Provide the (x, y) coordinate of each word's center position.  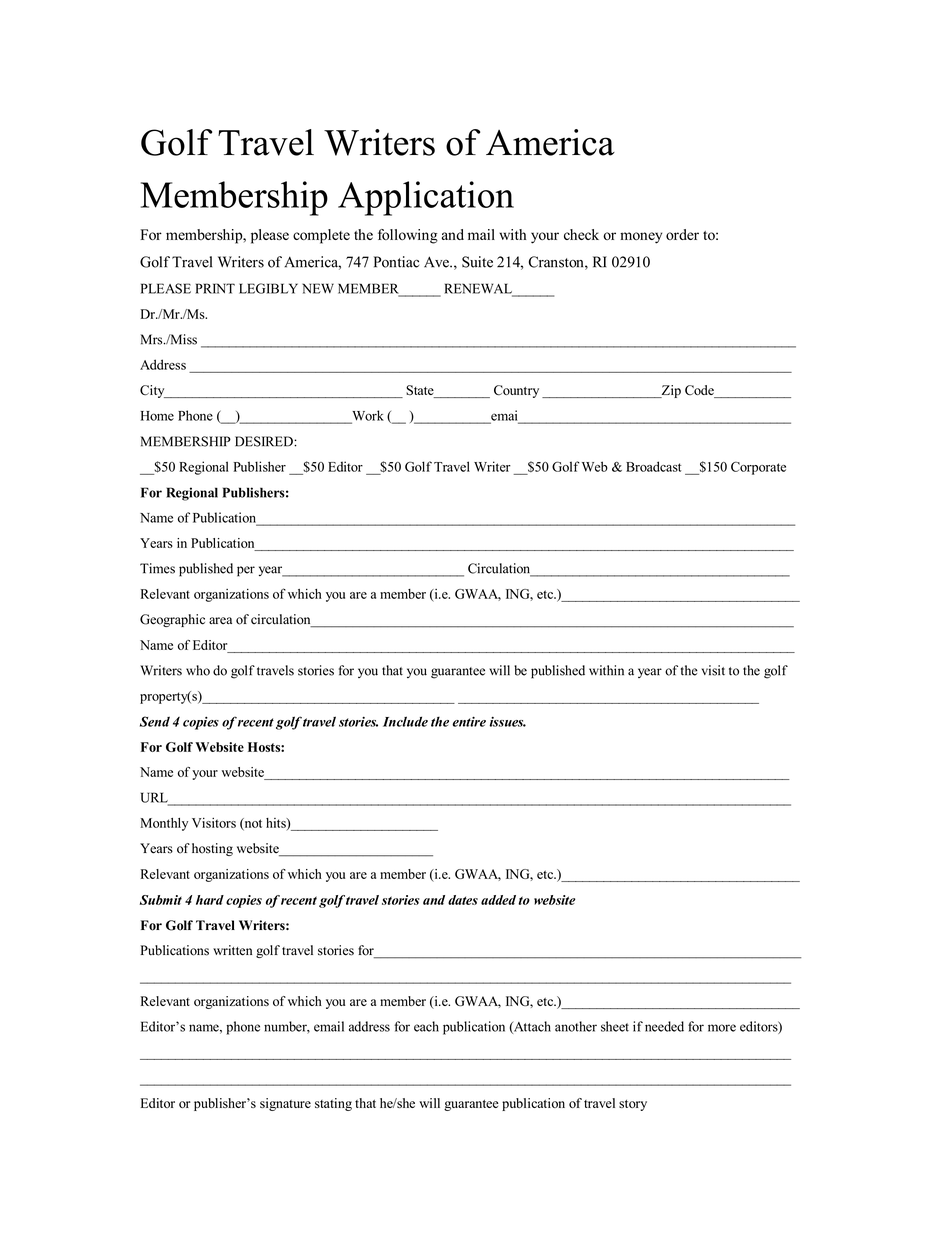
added (498, 900)
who (198, 670)
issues (507, 722)
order (682, 234)
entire (469, 721)
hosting (212, 849)
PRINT (215, 288)
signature (285, 1104)
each (426, 1026)
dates (463, 900)
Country (516, 391)
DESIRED (265, 441)
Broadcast (653, 466)
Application (426, 198)
